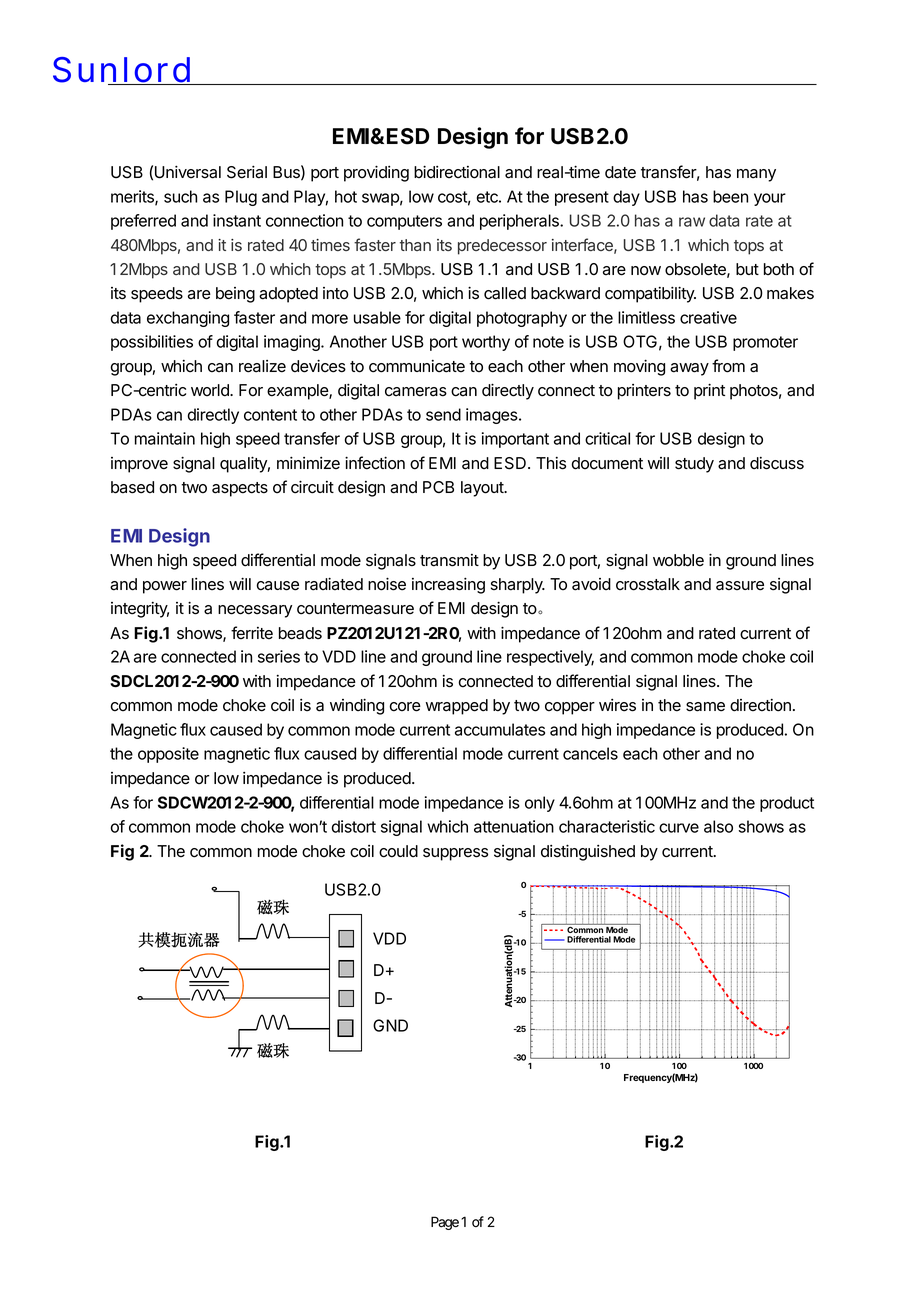 Image resolution: width=924 pixels, height=1308 pixels. What do you see at coordinates (445, 1223) in the screenshot?
I see `Page` at bounding box center [445, 1223].
